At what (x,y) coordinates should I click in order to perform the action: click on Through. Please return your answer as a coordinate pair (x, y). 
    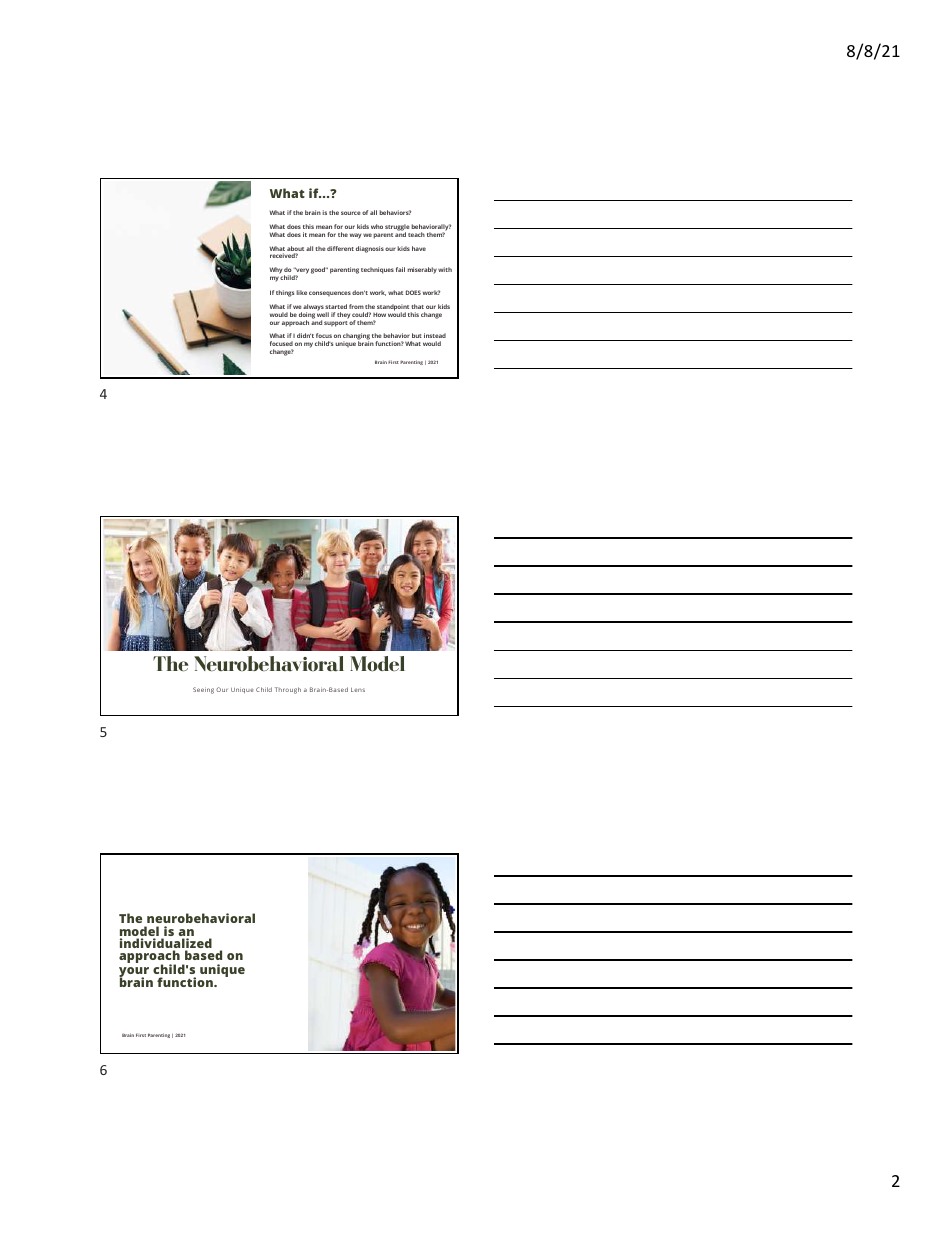
    Looking at the image, I should click on (288, 690).
